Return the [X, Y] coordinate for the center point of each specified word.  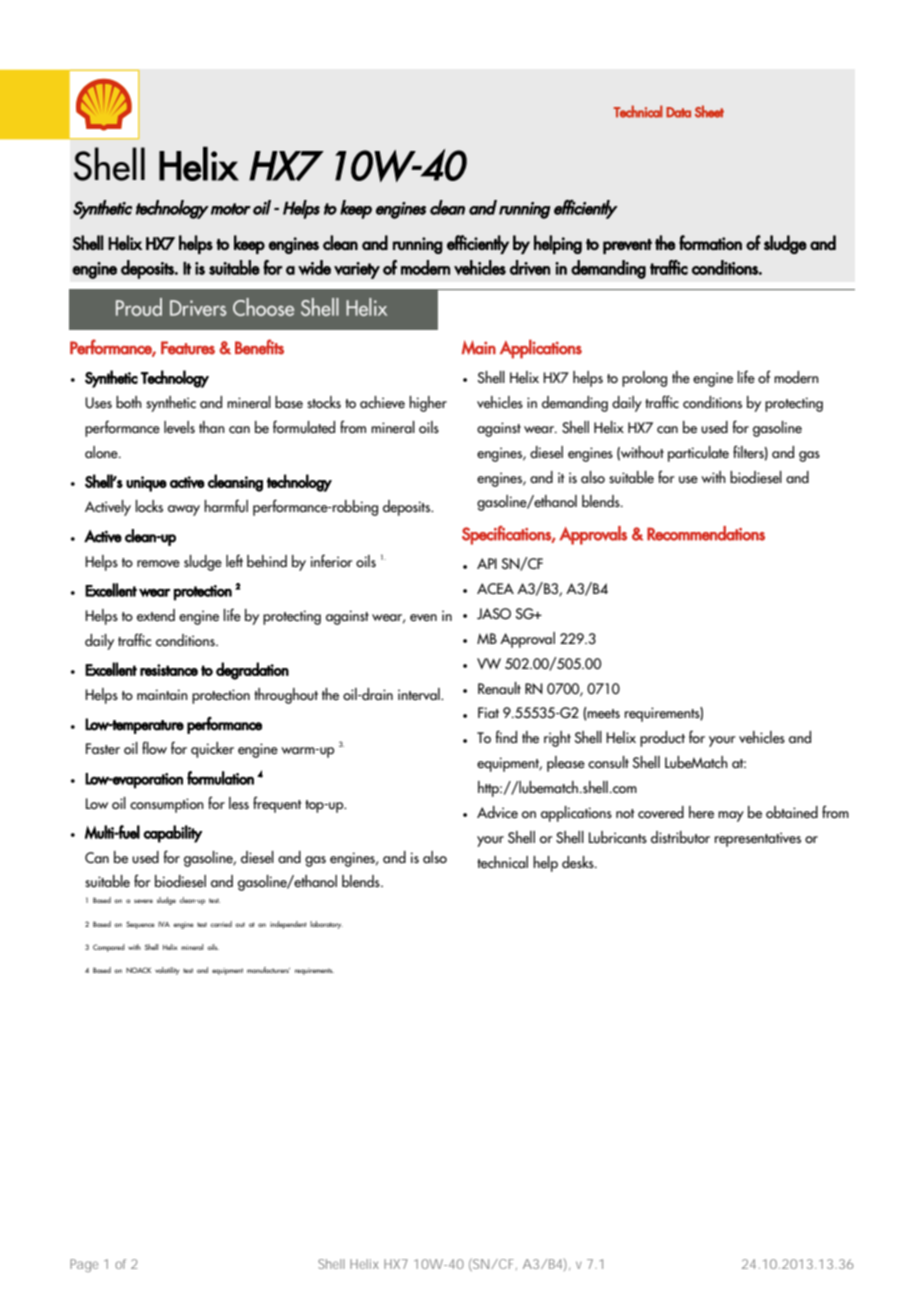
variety [357, 270]
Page [84, 1265]
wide [314, 267]
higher [428, 404]
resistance [169, 670]
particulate [698, 454]
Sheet [709, 111]
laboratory [326, 925]
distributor [680, 837]
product [662, 739]
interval [420, 694]
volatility [167, 971]
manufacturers [268, 970]
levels [179, 427]
